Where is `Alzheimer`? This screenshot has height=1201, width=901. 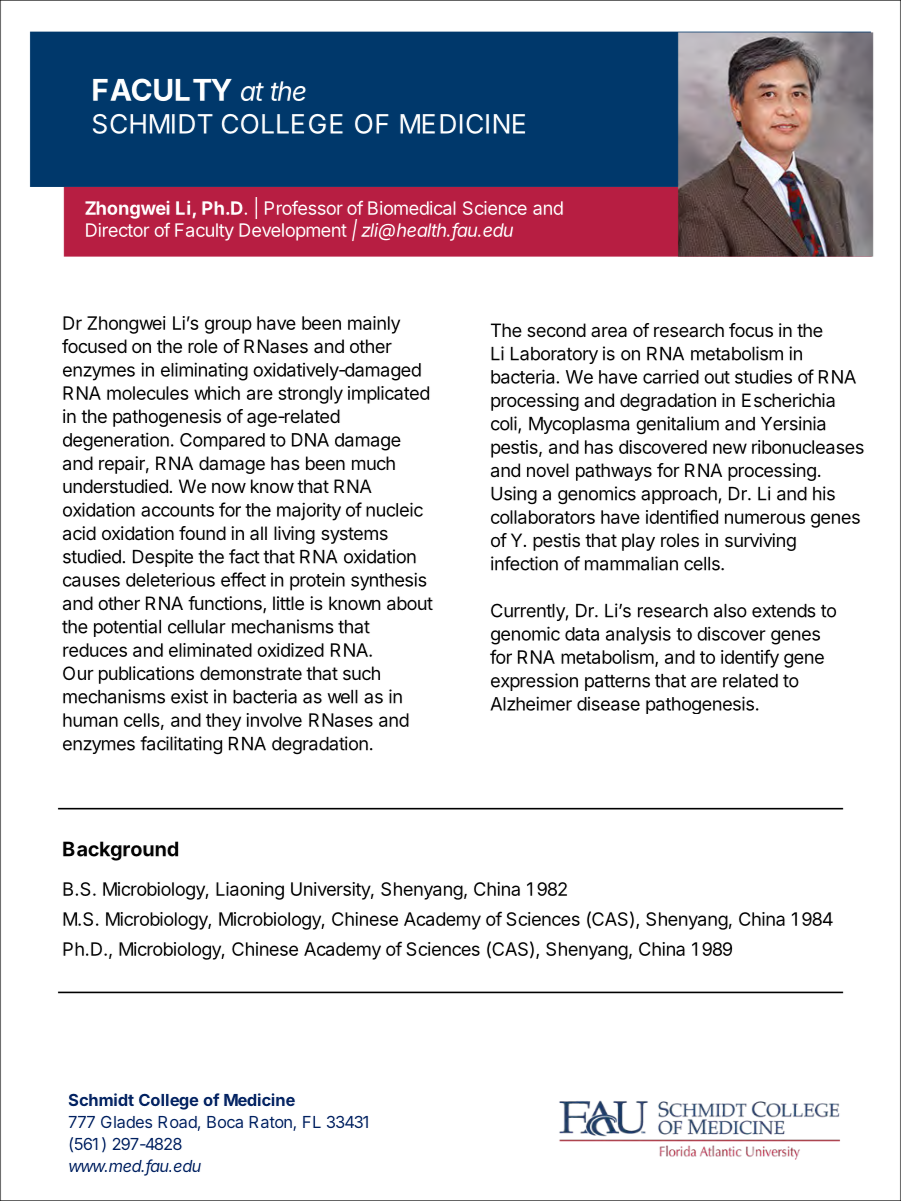 Alzheimer is located at coordinates (531, 703).
